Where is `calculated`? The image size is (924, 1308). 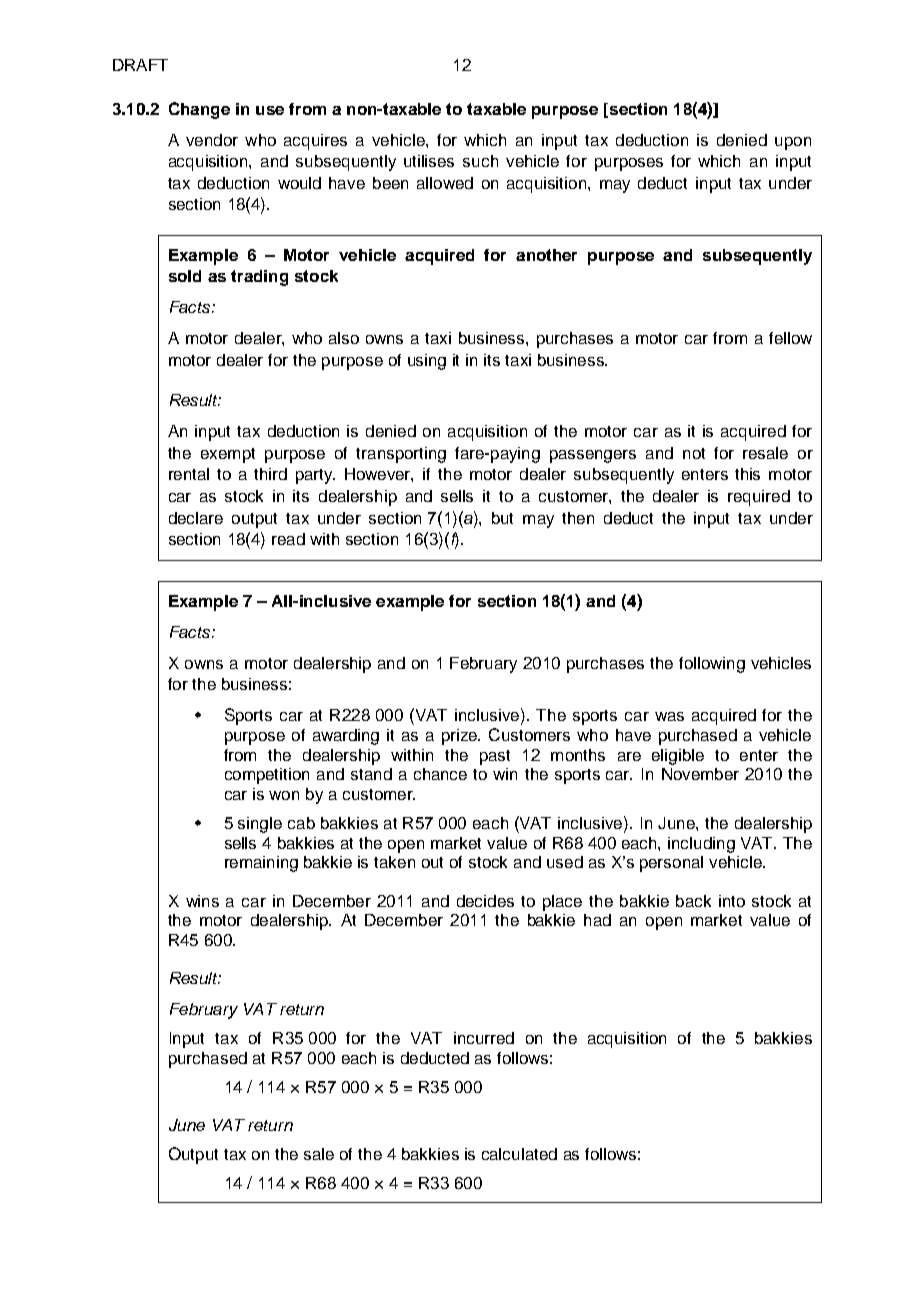 calculated is located at coordinates (519, 1154).
